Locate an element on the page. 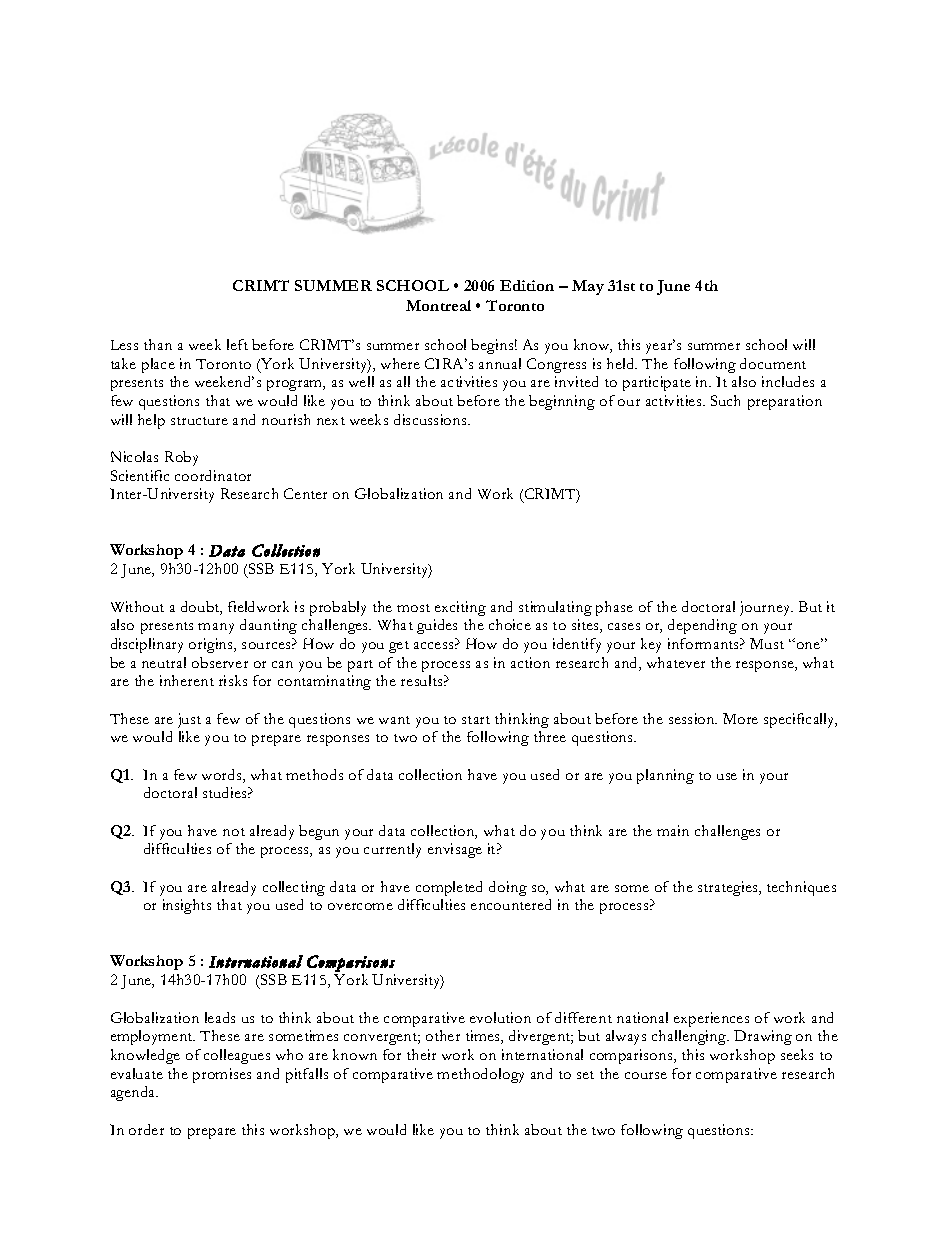 The height and width of the image is (1233, 952). coordinator is located at coordinates (213, 475).
